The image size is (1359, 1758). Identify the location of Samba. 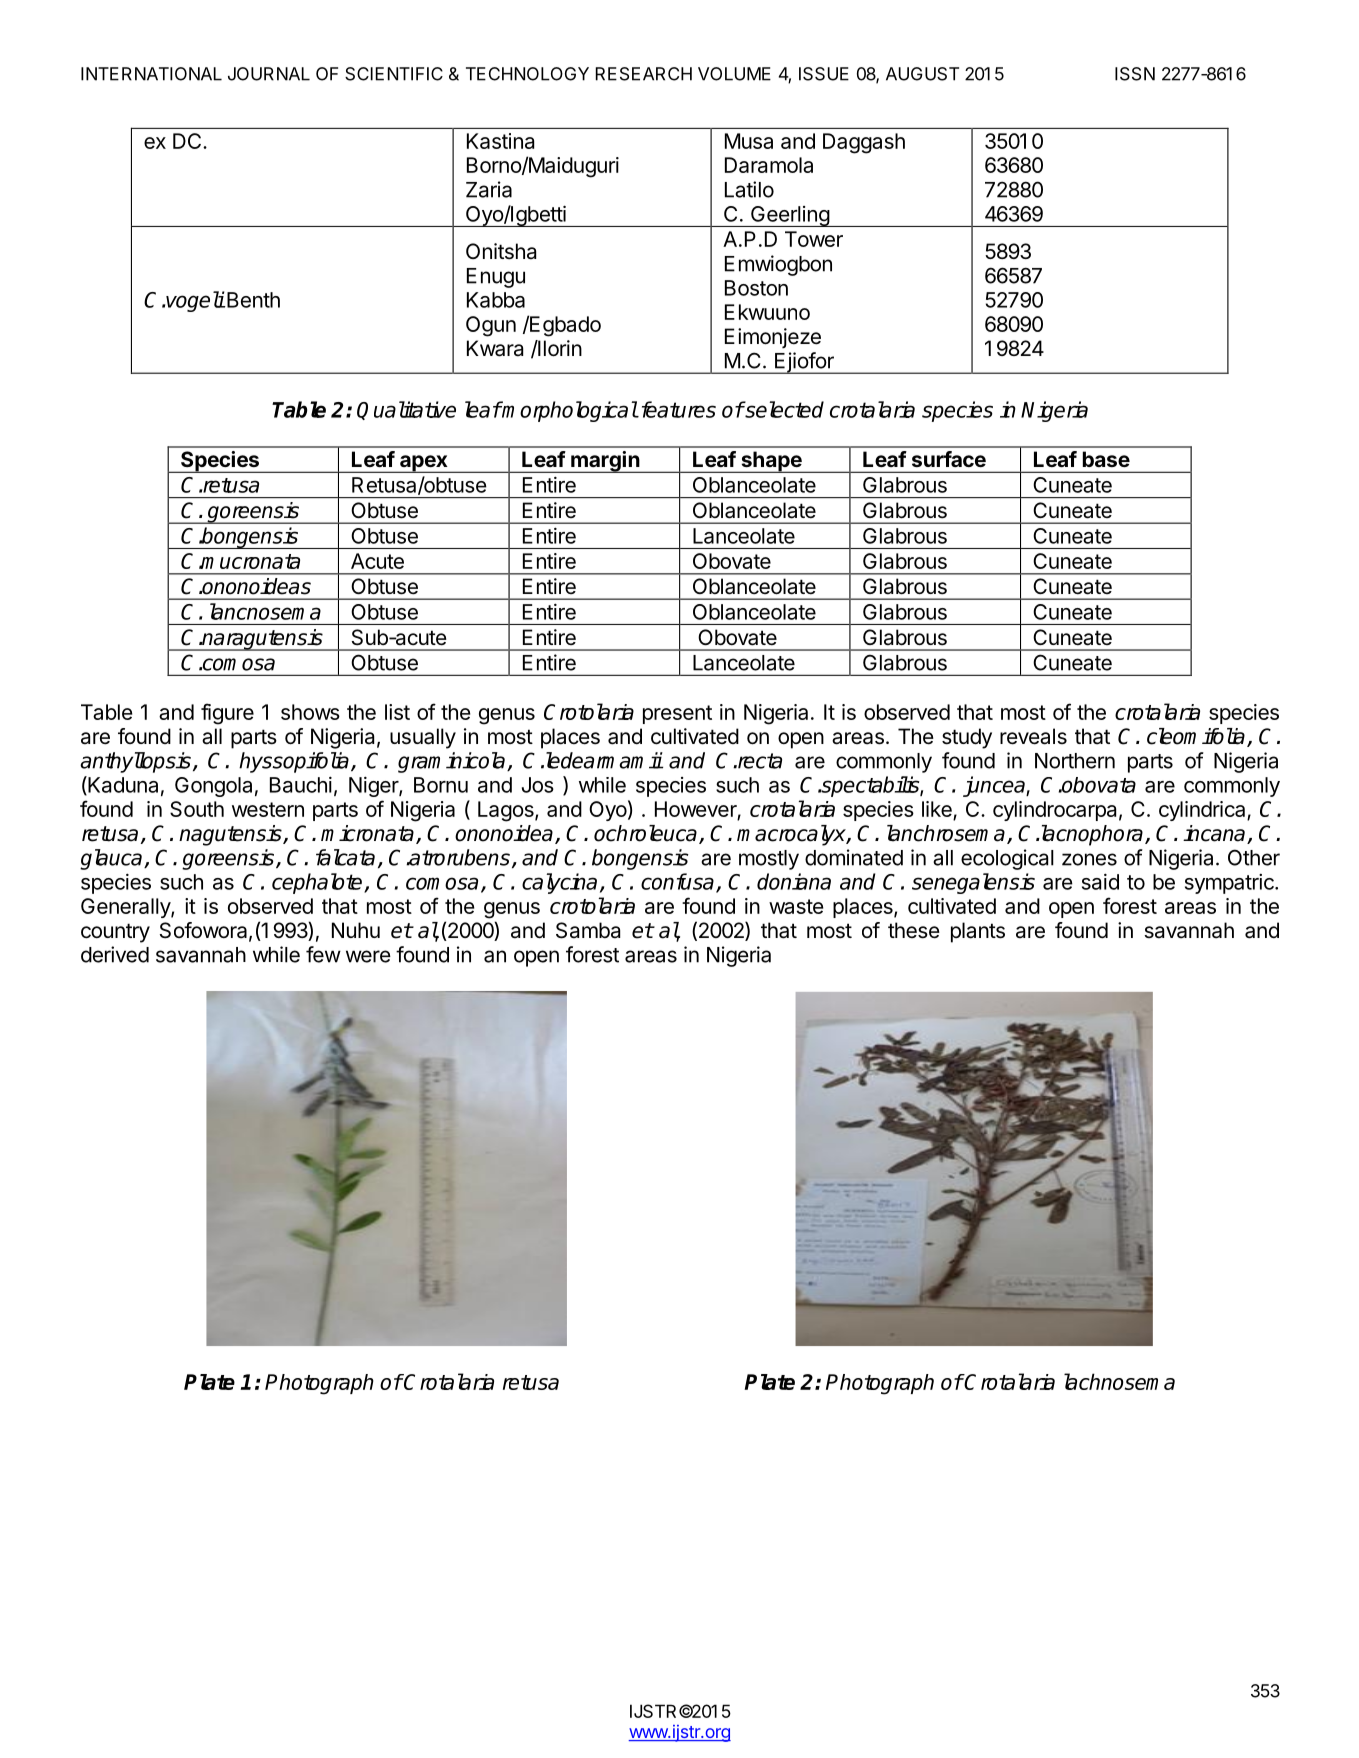
(588, 930).
